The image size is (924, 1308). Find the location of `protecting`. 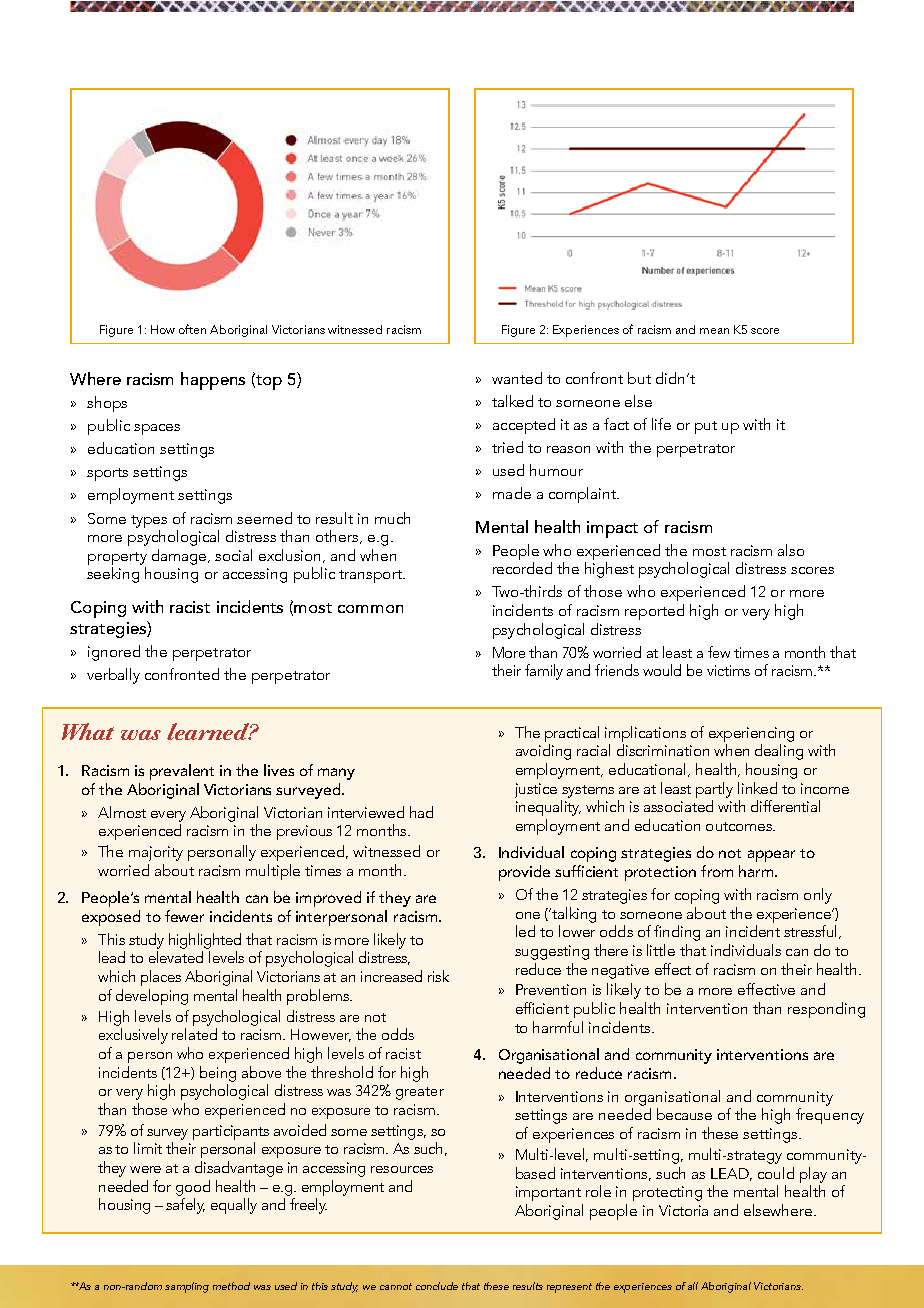

protecting is located at coordinates (667, 1193).
